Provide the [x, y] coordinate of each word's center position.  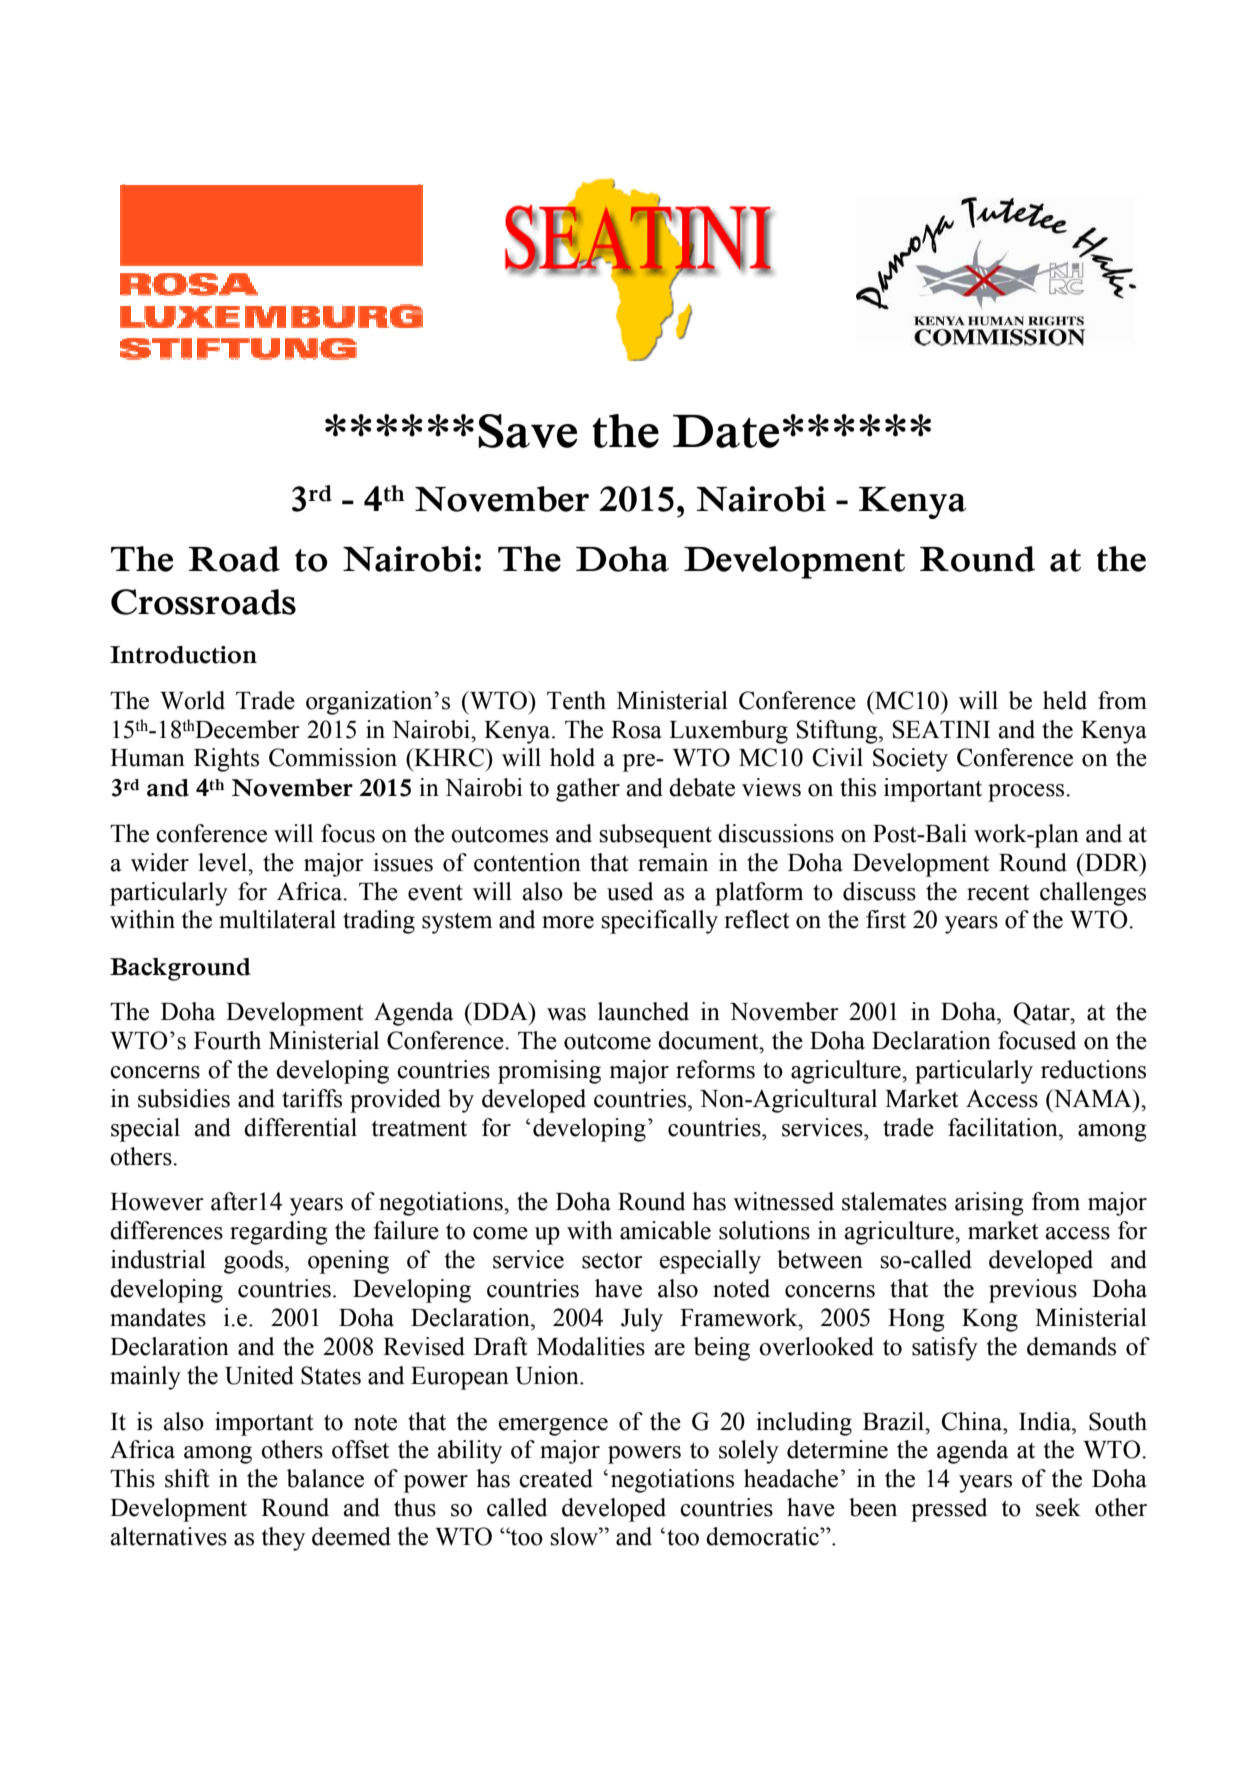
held [1065, 700]
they [283, 1539]
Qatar [1042, 1013]
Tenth [576, 700]
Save [528, 431]
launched [643, 1011]
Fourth [227, 1040]
